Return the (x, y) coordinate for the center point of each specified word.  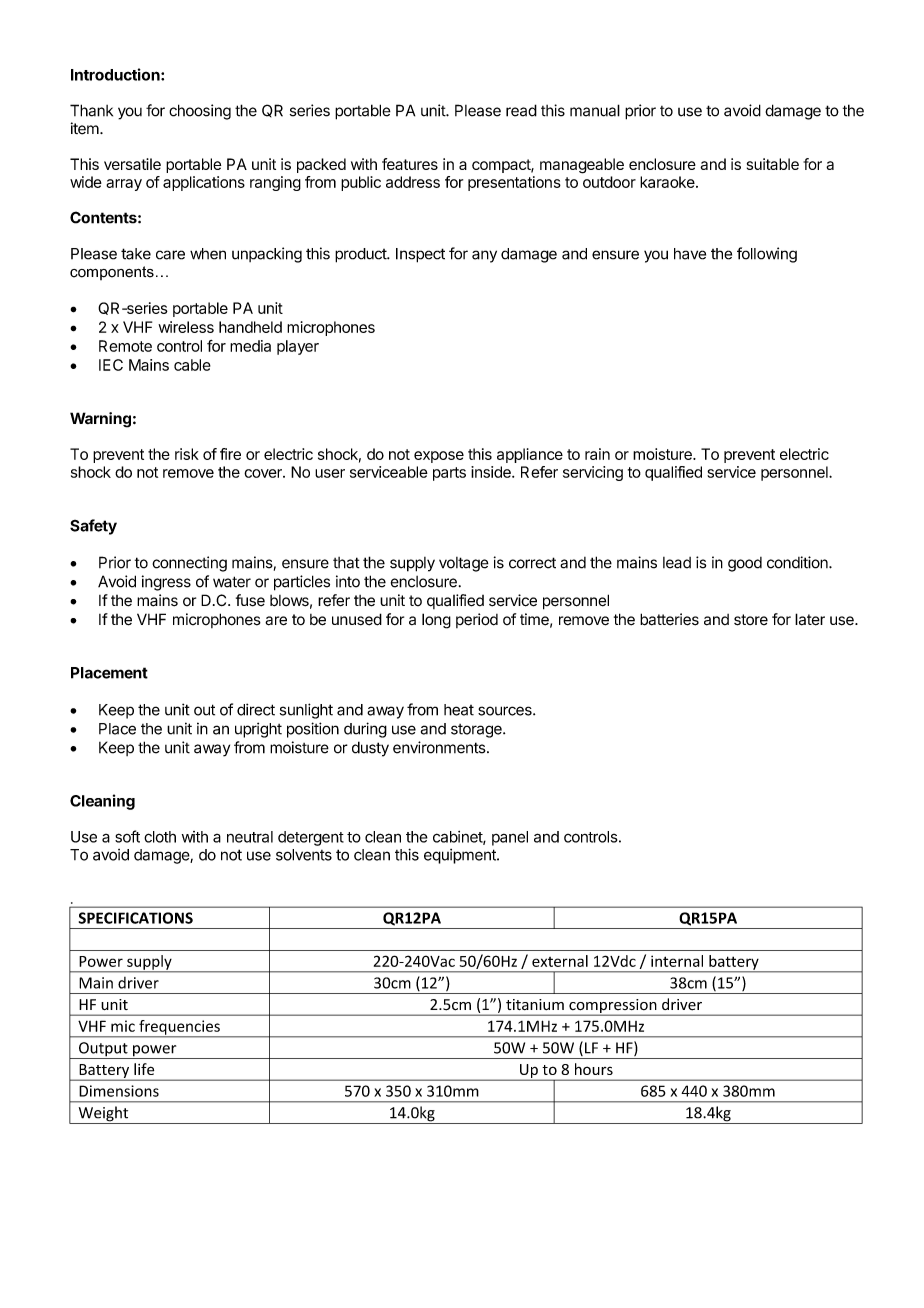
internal (677, 961)
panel (510, 838)
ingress (166, 583)
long (436, 621)
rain (597, 454)
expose (439, 457)
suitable (773, 164)
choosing (200, 112)
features (410, 164)
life (144, 1069)
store (751, 620)
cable (192, 365)
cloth (160, 837)
